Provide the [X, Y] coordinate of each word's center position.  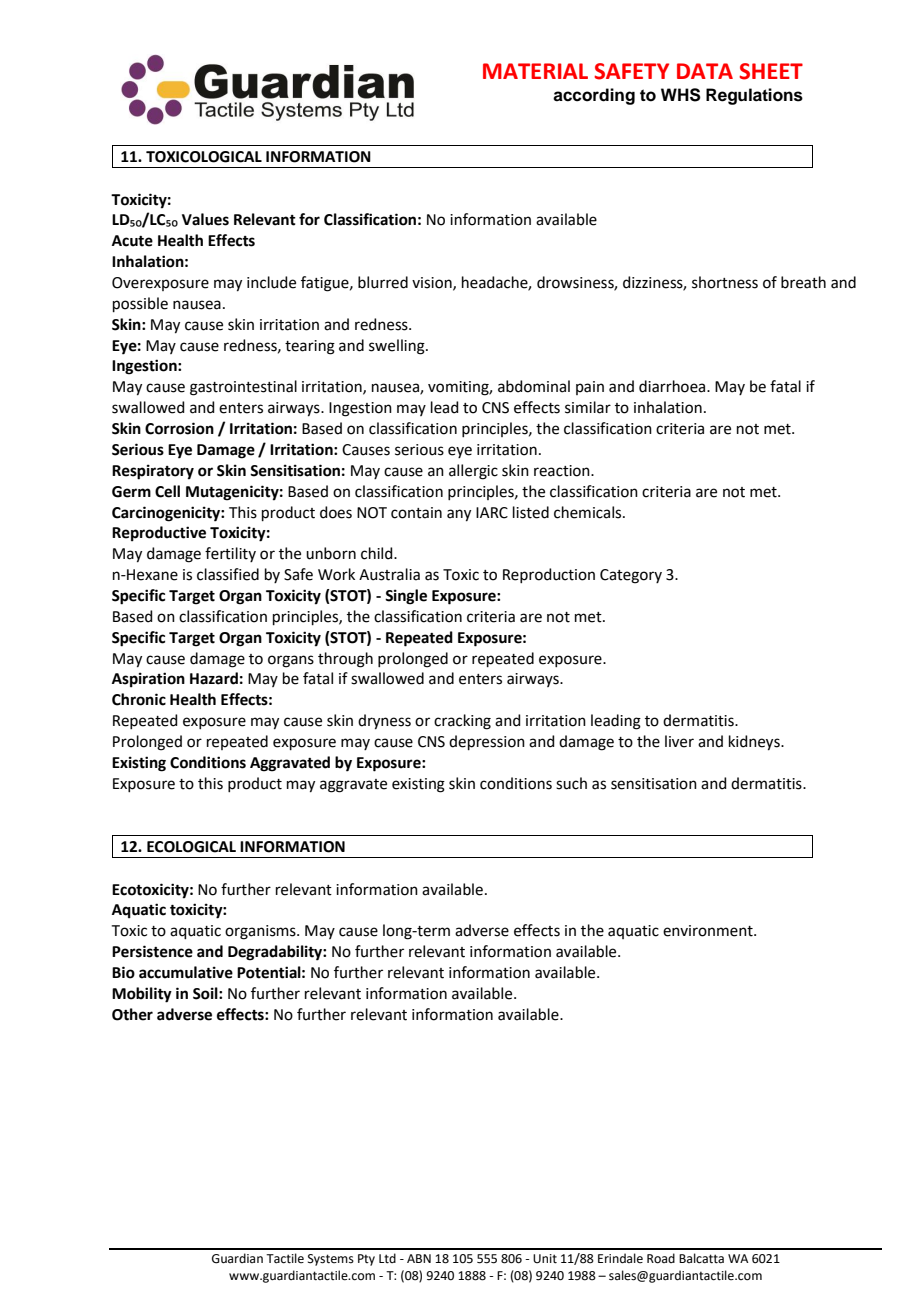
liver [679, 741]
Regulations [754, 96]
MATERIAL [535, 71]
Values [205, 219]
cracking [462, 722]
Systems [331, 1260]
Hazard [214, 678]
